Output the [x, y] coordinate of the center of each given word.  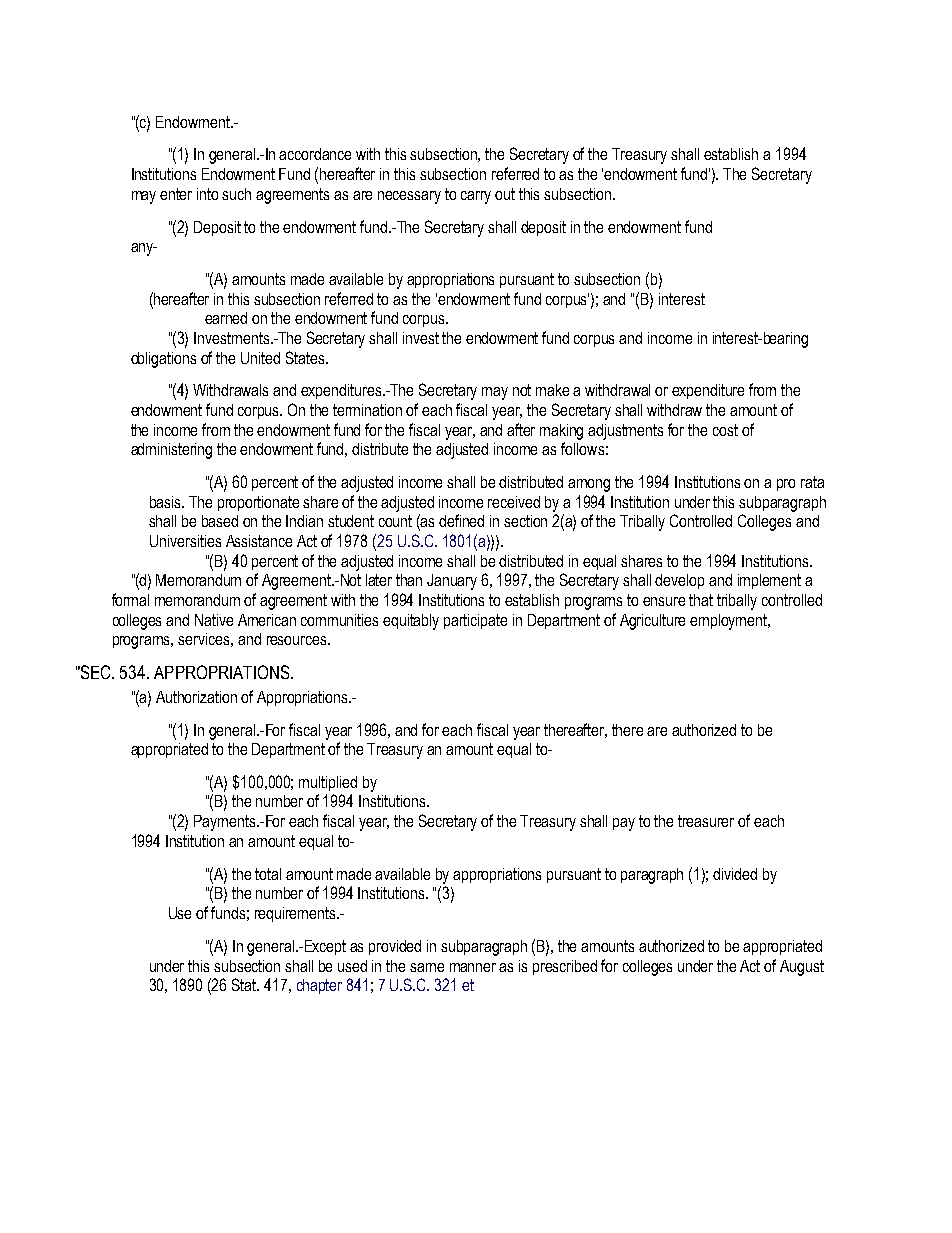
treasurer [706, 821]
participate [475, 621]
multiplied [328, 783]
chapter [319, 986]
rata [812, 482]
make [552, 390]
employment [730, 622]
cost [725, 430]
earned [226, 318]
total [268, 874]
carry [476, 197]
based [220, 521]
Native [214, 620]
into [207, 194]
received [514, 502]
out [505, 194]
